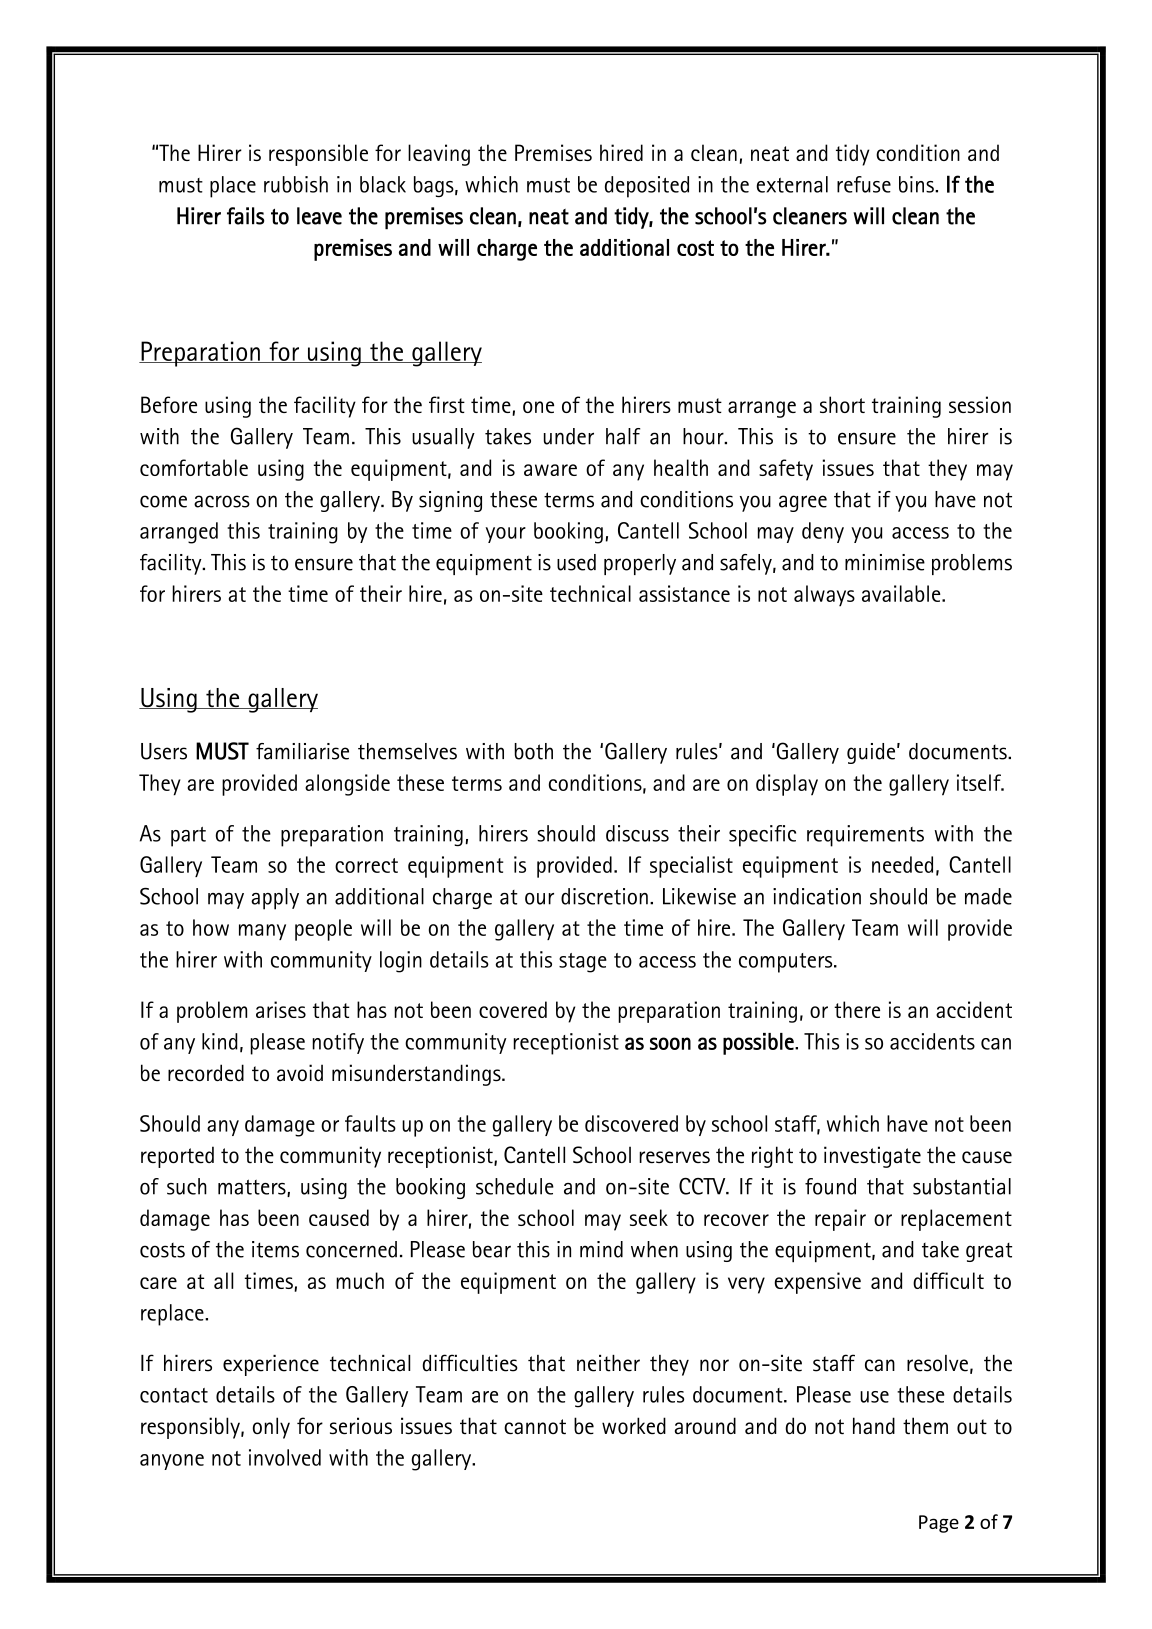  What do you see at coordinates (246, 216) in the screenshot?
I see `fails` at bounding box center [246, 216].
